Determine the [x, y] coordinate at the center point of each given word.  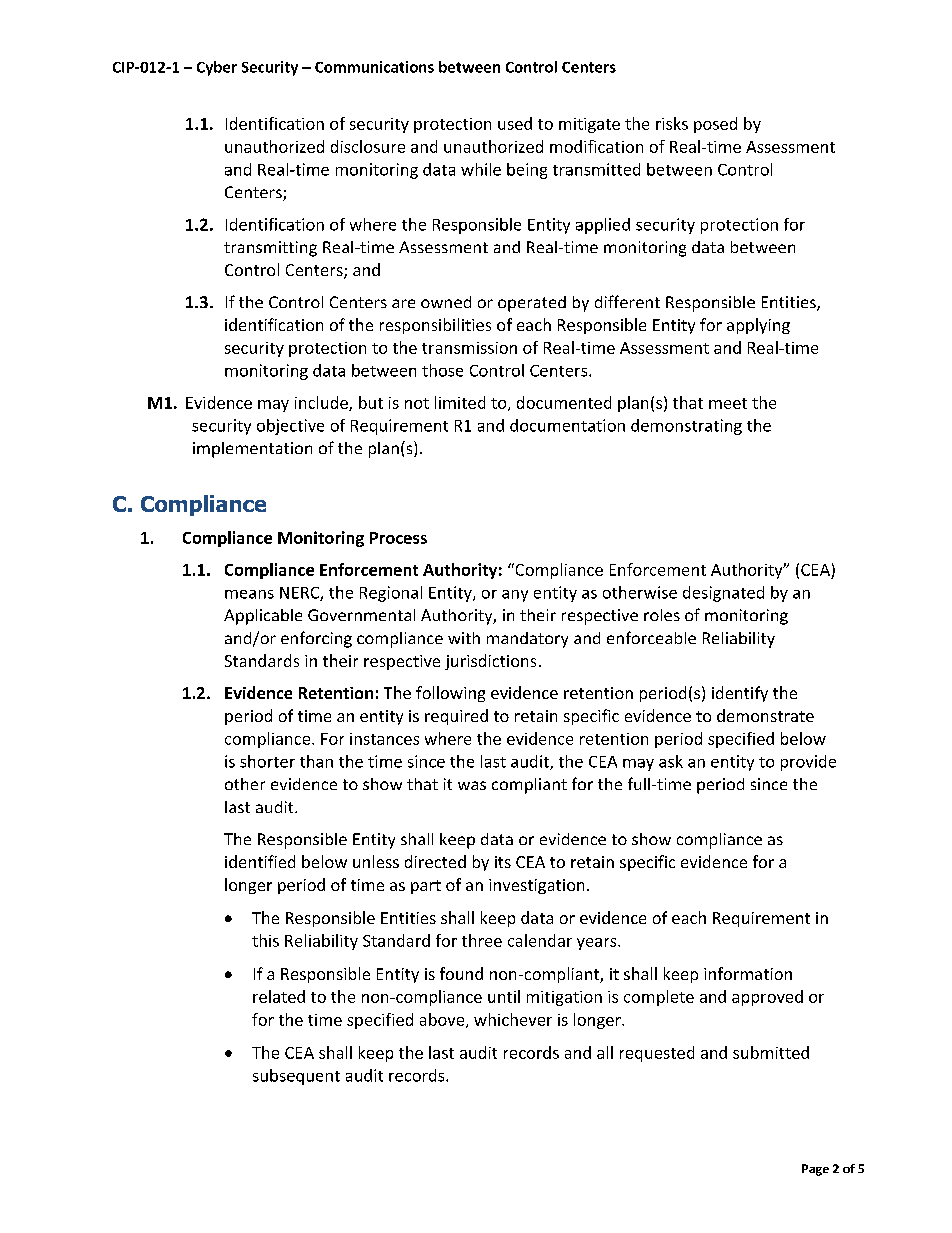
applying [758, 326]
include [322, 403]
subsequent [296, 1077]
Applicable [263, 617]
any [515, 596]
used [515, 123]
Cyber [217, 68]
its [503, 862]
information [748, 973]
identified [260, 861]
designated [723, 594]
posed [715, 125]
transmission [469, 348]
